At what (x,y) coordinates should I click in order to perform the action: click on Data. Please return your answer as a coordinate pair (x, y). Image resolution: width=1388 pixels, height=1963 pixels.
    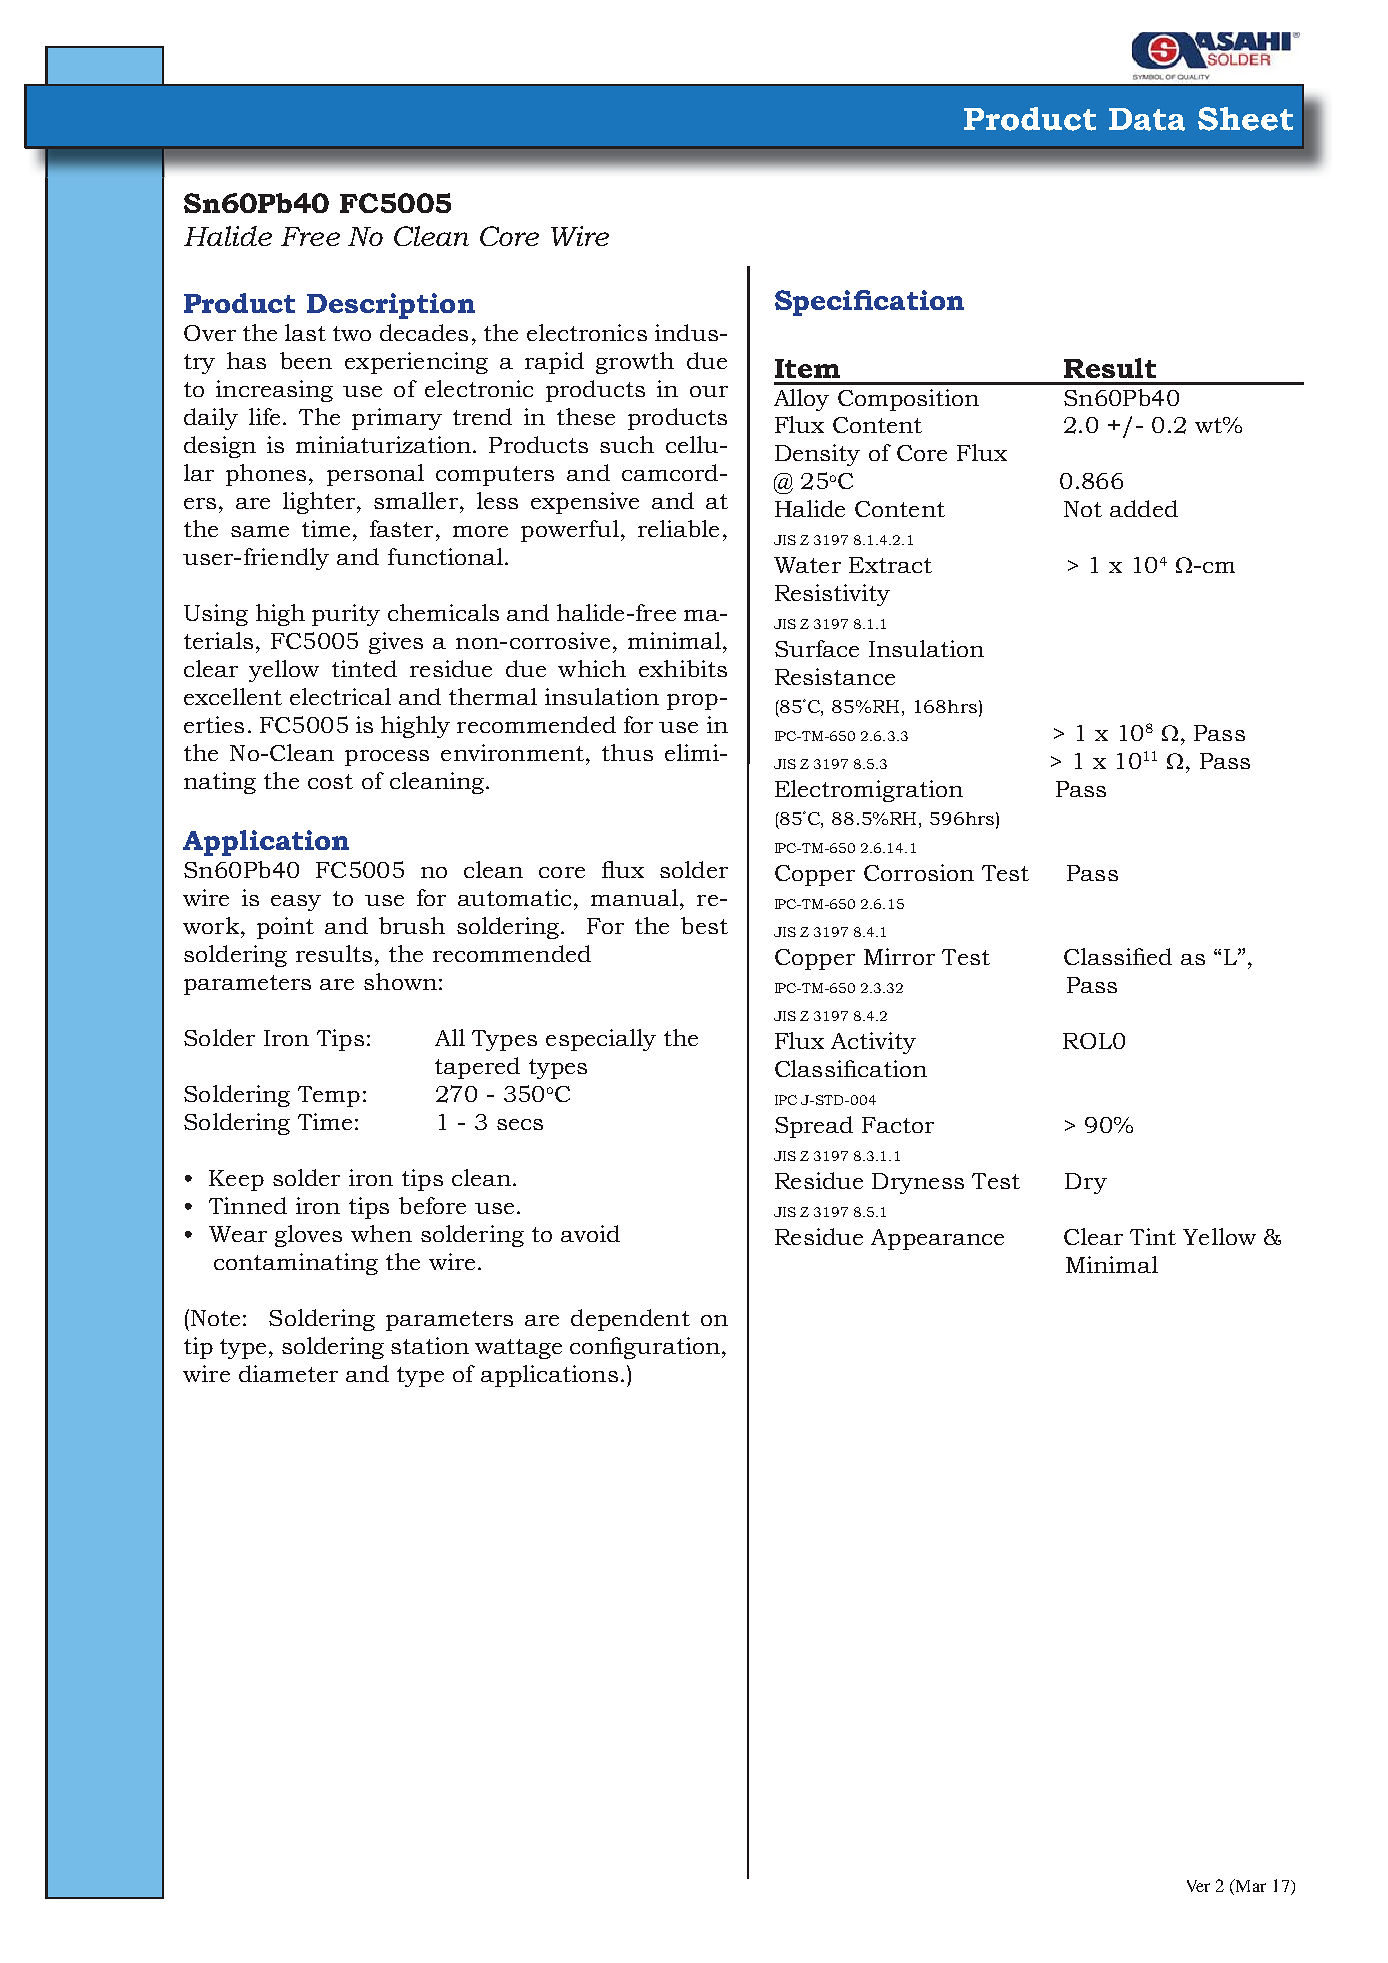
    Looking at the image, I should click on (1147, 119).
